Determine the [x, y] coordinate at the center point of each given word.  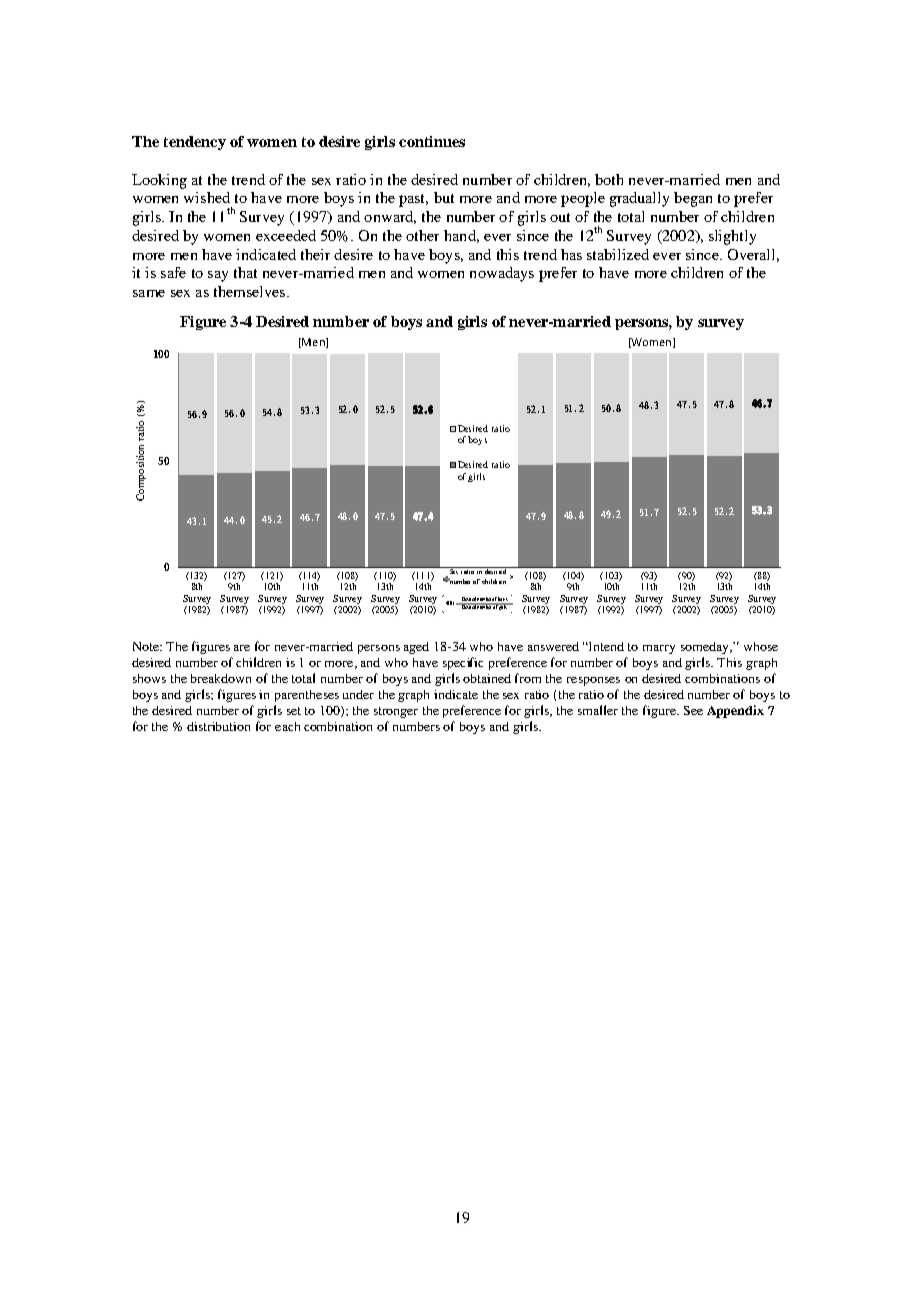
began [693, 199]
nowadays [502, 274]
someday [706, 648]
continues [432, 141]
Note [147, 646]
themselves [249, 291]
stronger [396, 712]
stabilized [618, 254]
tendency [195, 143]
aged [416, 648]
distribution [218, 726]
